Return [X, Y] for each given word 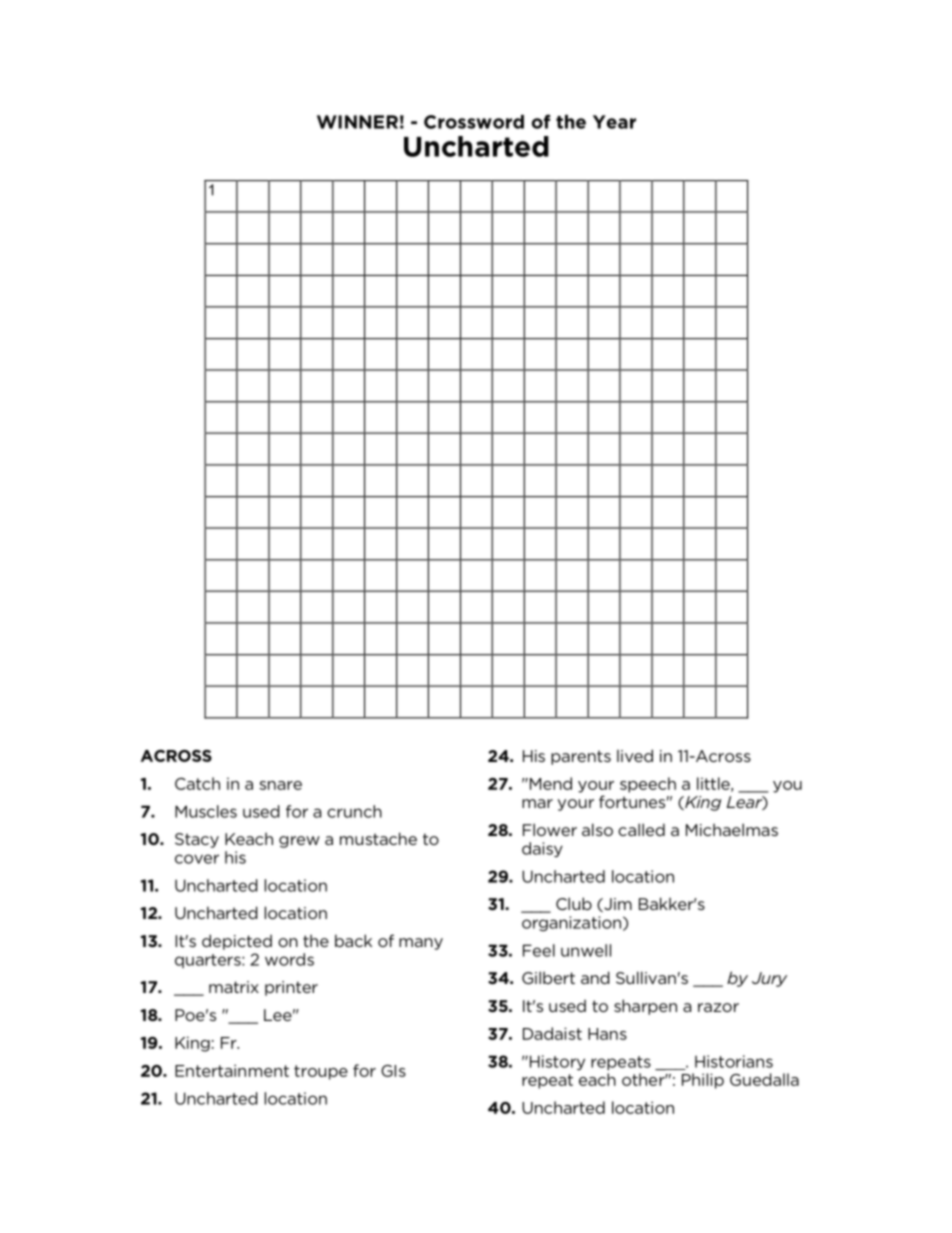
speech [648, 785]
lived [635, 755]
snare [280, 785]
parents [581, 757]
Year [614, 122]
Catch [197, 783]
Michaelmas [732, 829]
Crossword [474, 122]
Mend [549, 783]
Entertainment [232, 1070]
